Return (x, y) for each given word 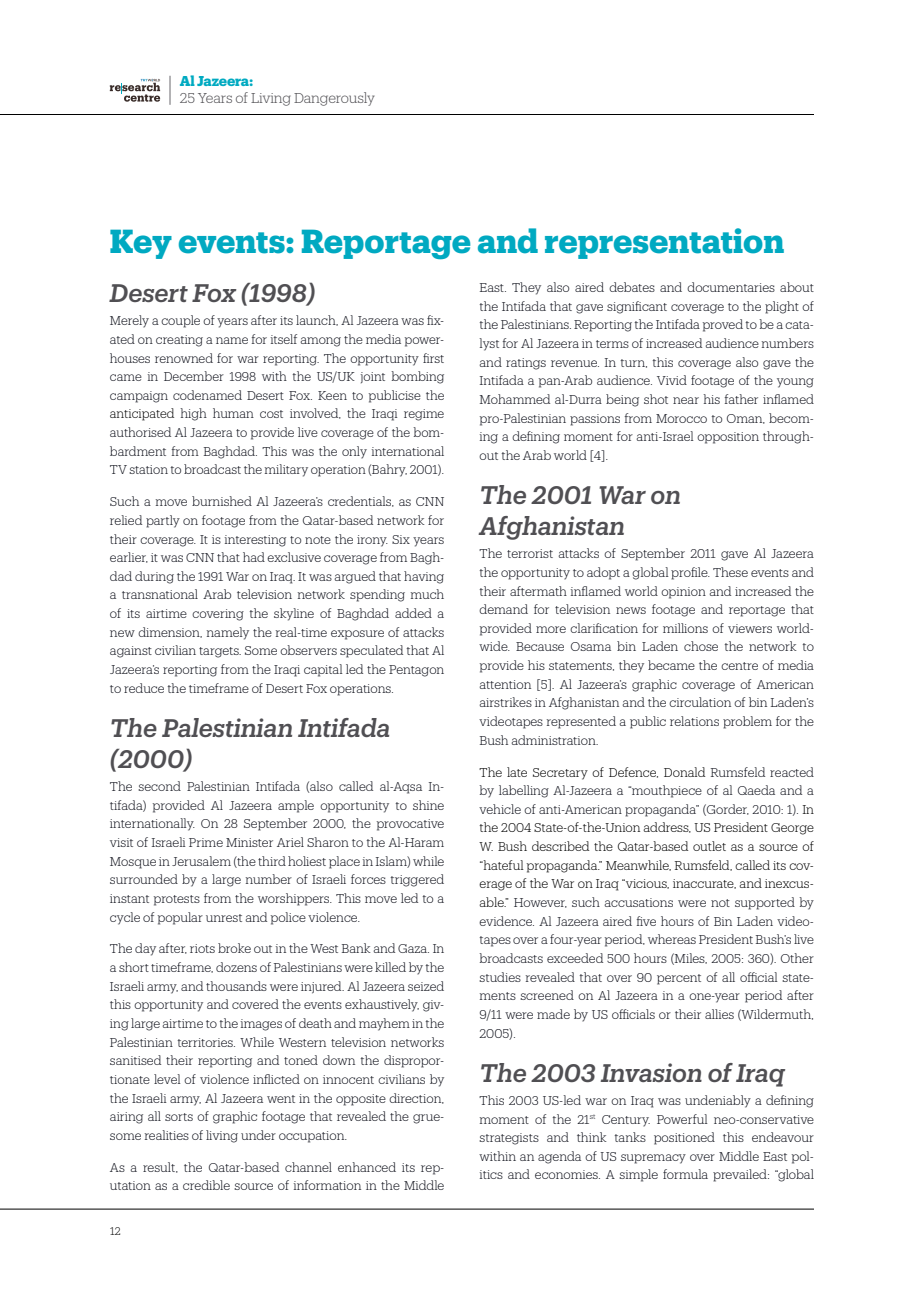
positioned (684, 1138)
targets (220, 652)
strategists (509, 1139)
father (741, 399)
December (194, 376)
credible (206, 1185)
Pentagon (416, 671)
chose (701, 646)
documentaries (731, 287)
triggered (417, 880)
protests (177, 900)
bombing (417, 377)
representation (664, 243)
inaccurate (704, 884)
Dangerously (334, 99)
